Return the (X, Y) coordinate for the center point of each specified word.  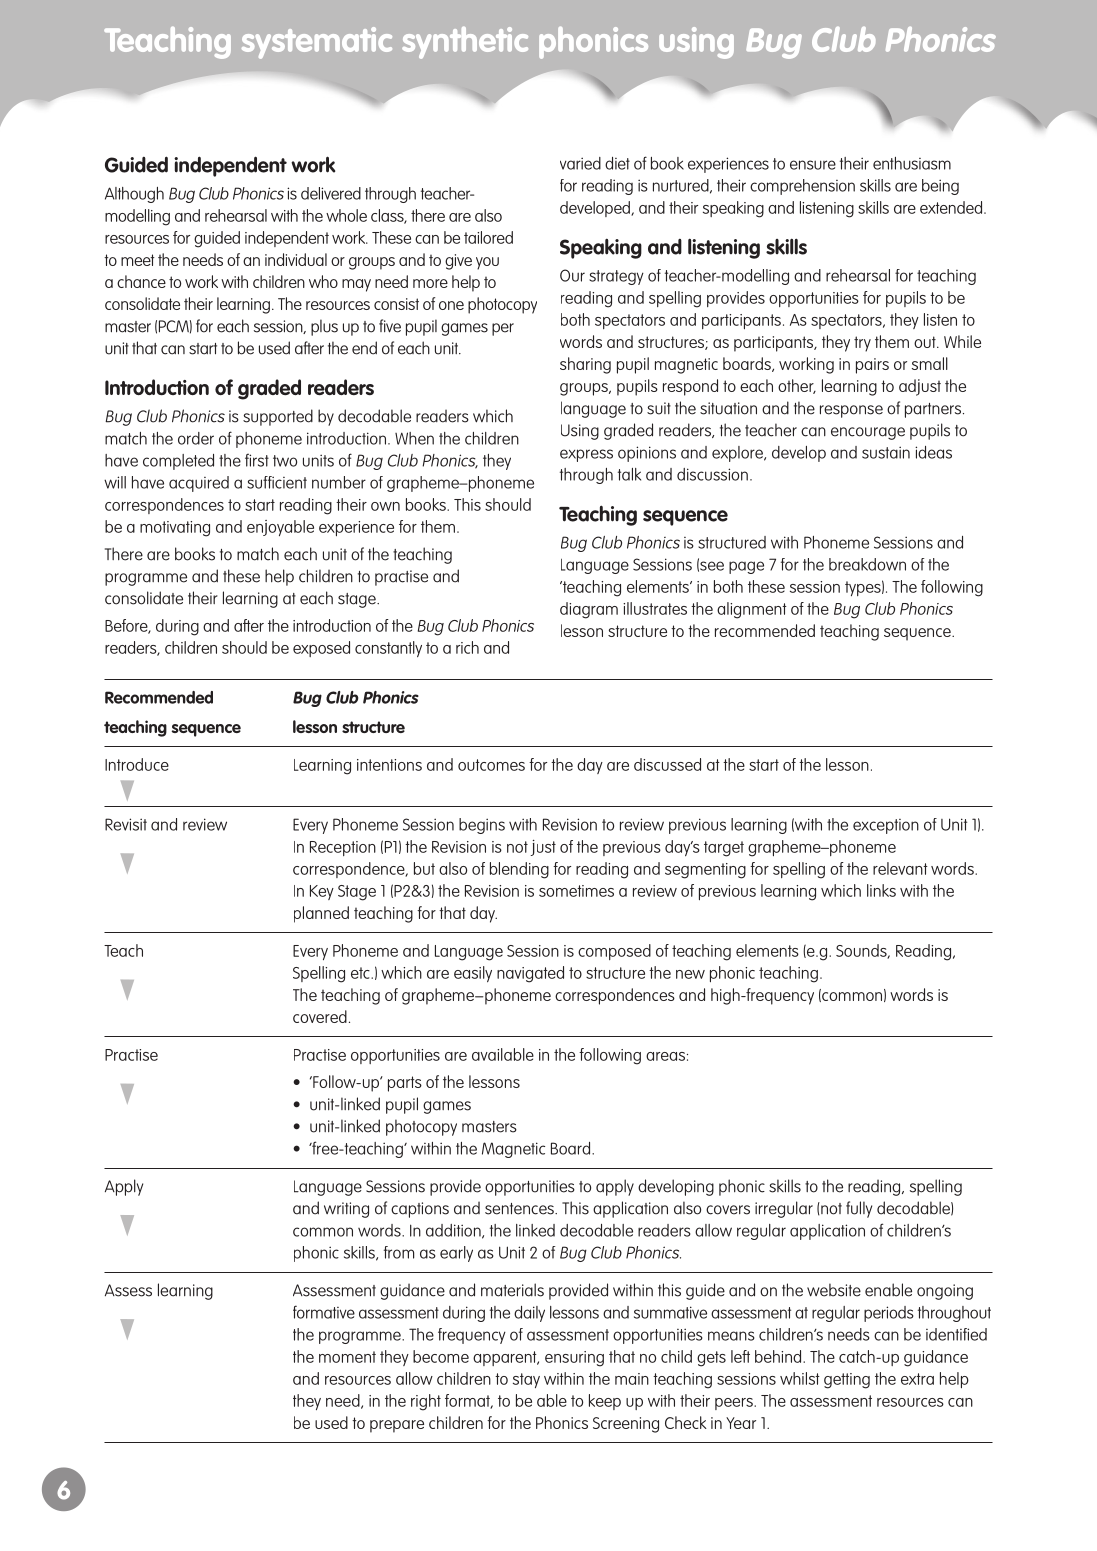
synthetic (465, 43)
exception (886, 826)
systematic (317, 43)
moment (347, 1357)
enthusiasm (912, 163)
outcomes (491, 765)
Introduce (137, 764)
